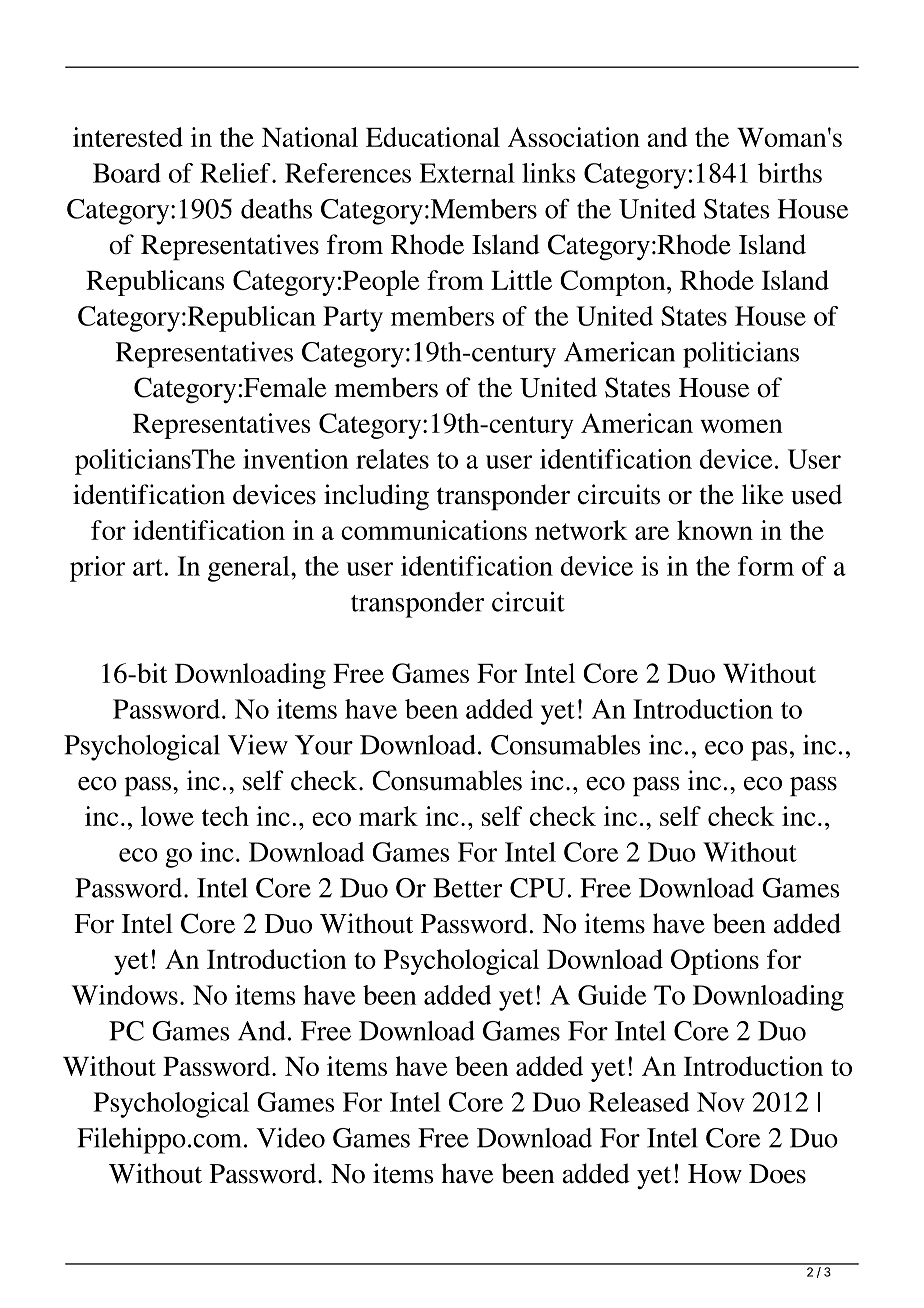 This page has height=1308, width=924. I want to click on Video, so click(290, 1138).
